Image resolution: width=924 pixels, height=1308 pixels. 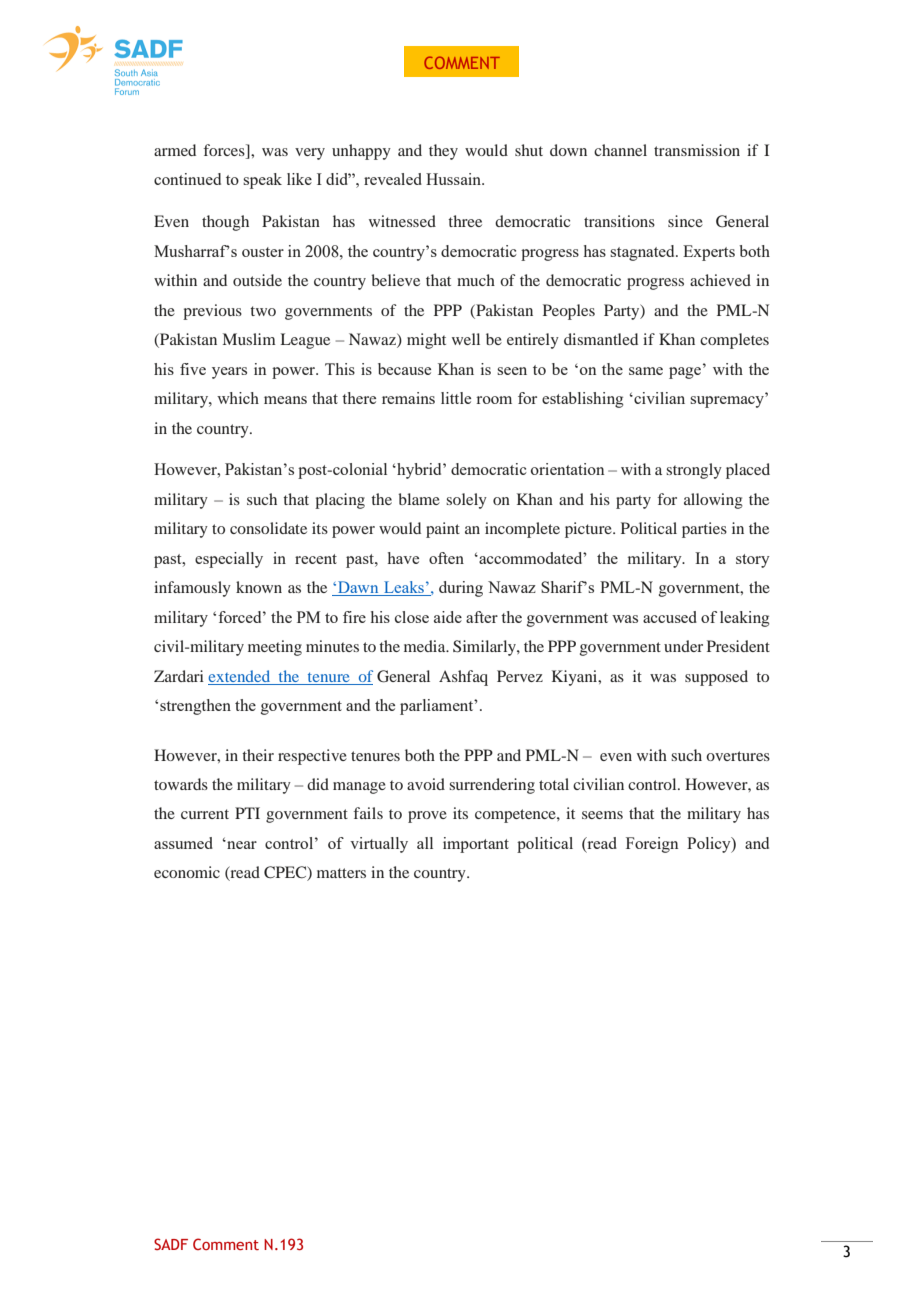 What do you see at coordinates (466, 339) in the screenshot?
I see `well` at bounding box center [466, 339].
